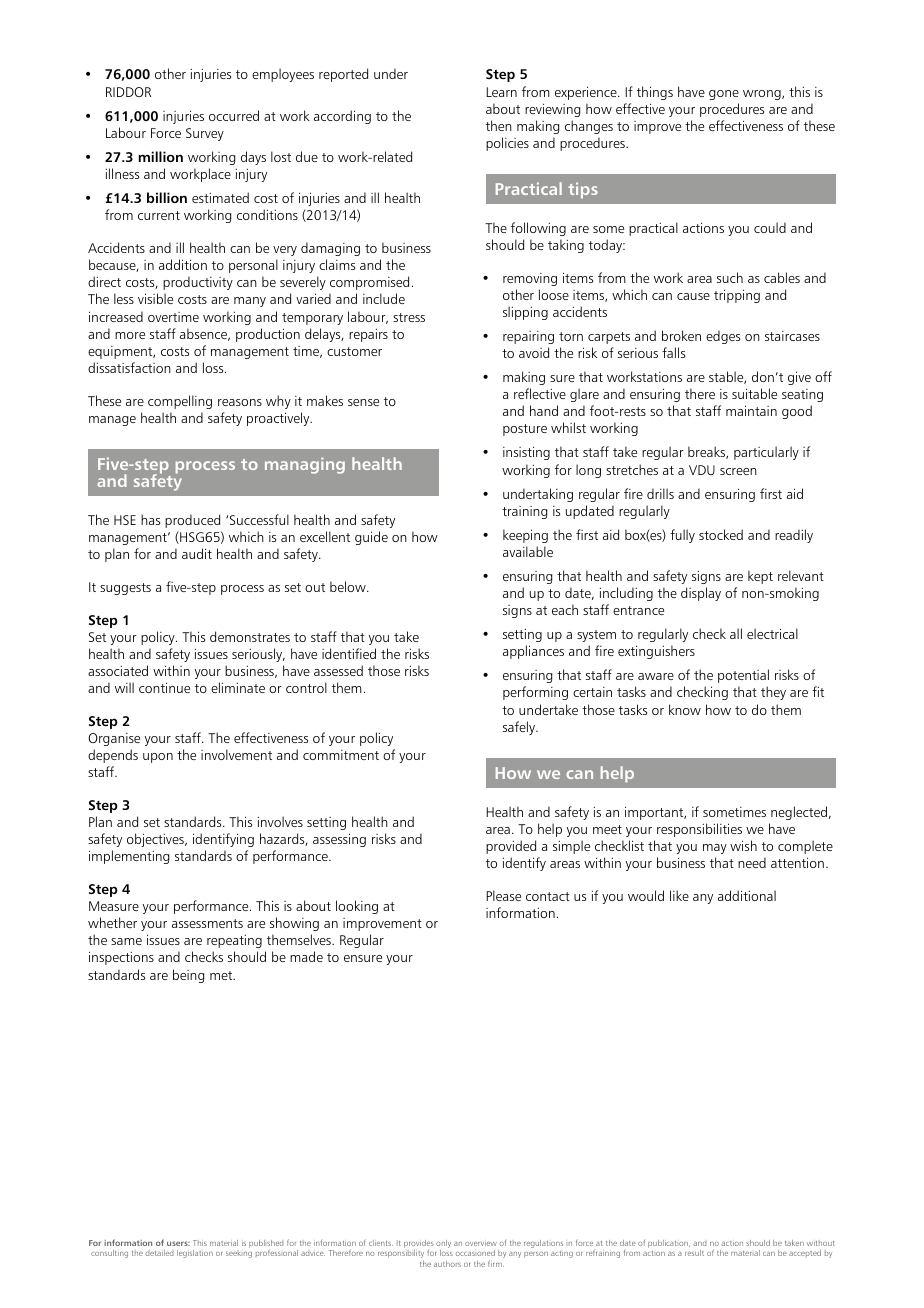 Image resolution: width=924 pixels, height=1308 pixels. Describe the element at coordinates (195, 1254) in the document. I see `legislation` at that location.
